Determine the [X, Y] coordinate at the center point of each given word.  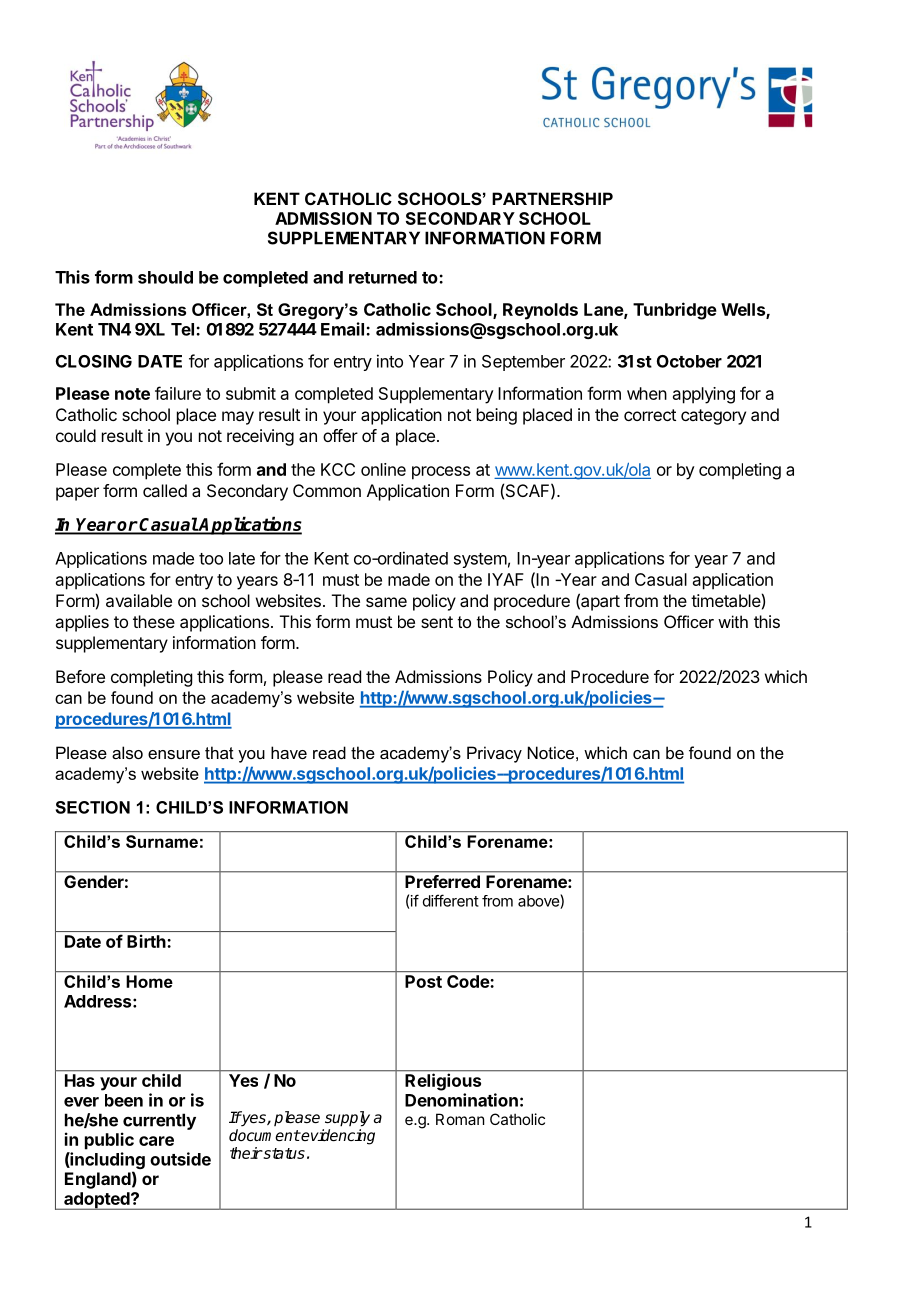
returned [383, 277]
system [480, 560]
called [165, 490]
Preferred [442, 881]
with [733, 621]
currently [159, 1121]
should [165, 277]
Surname [162, 841]
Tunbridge [675, 311]
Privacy [494, 754]
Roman [460, 1119]
